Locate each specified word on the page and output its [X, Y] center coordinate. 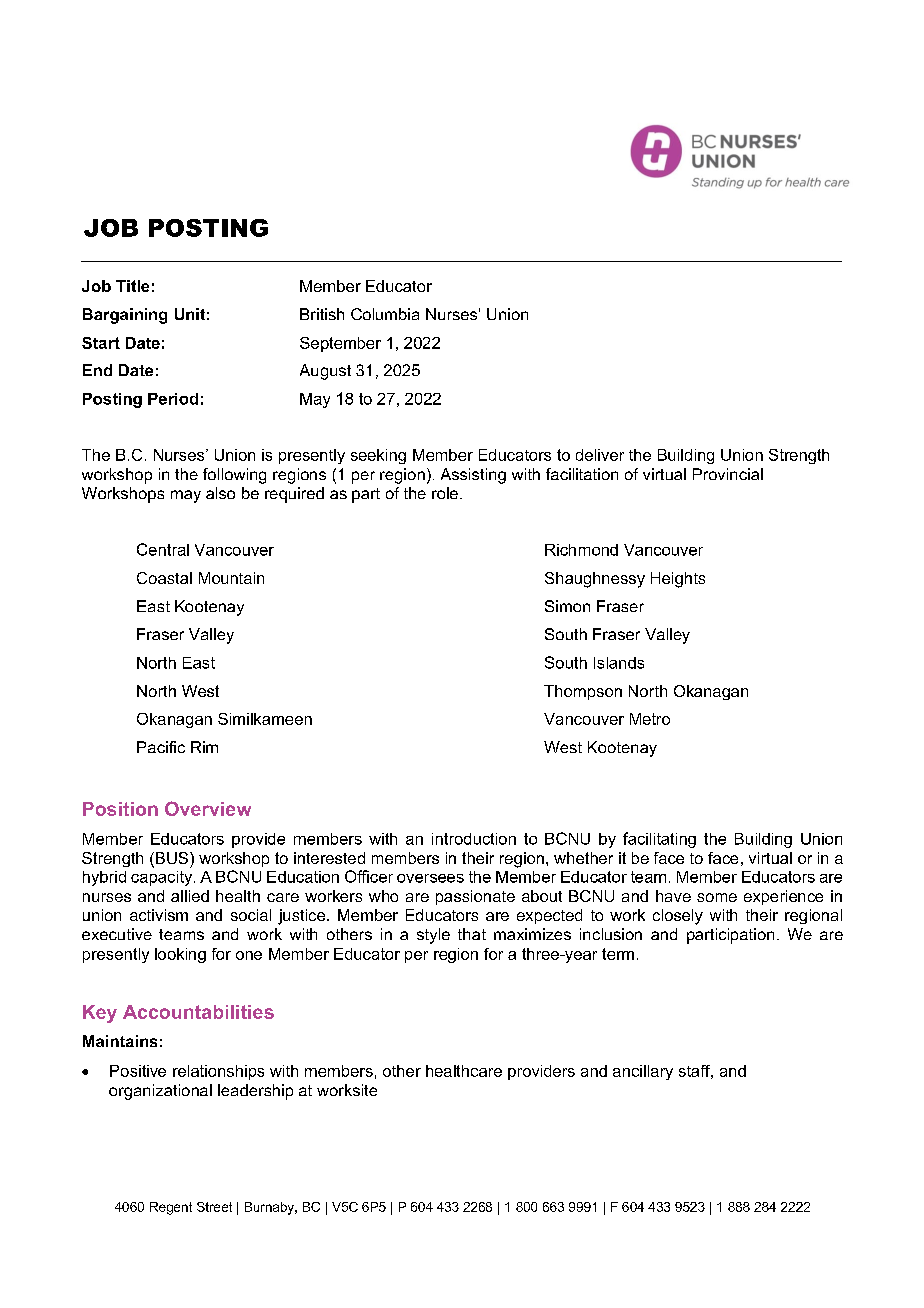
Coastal [164, 578]
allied [190, 896]
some [717, 897]
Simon [567, 606]
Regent [171, 1208]
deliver [600, 455]
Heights [678, 580]
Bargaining [125, 316]
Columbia [385, 314]
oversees [430, 878]
